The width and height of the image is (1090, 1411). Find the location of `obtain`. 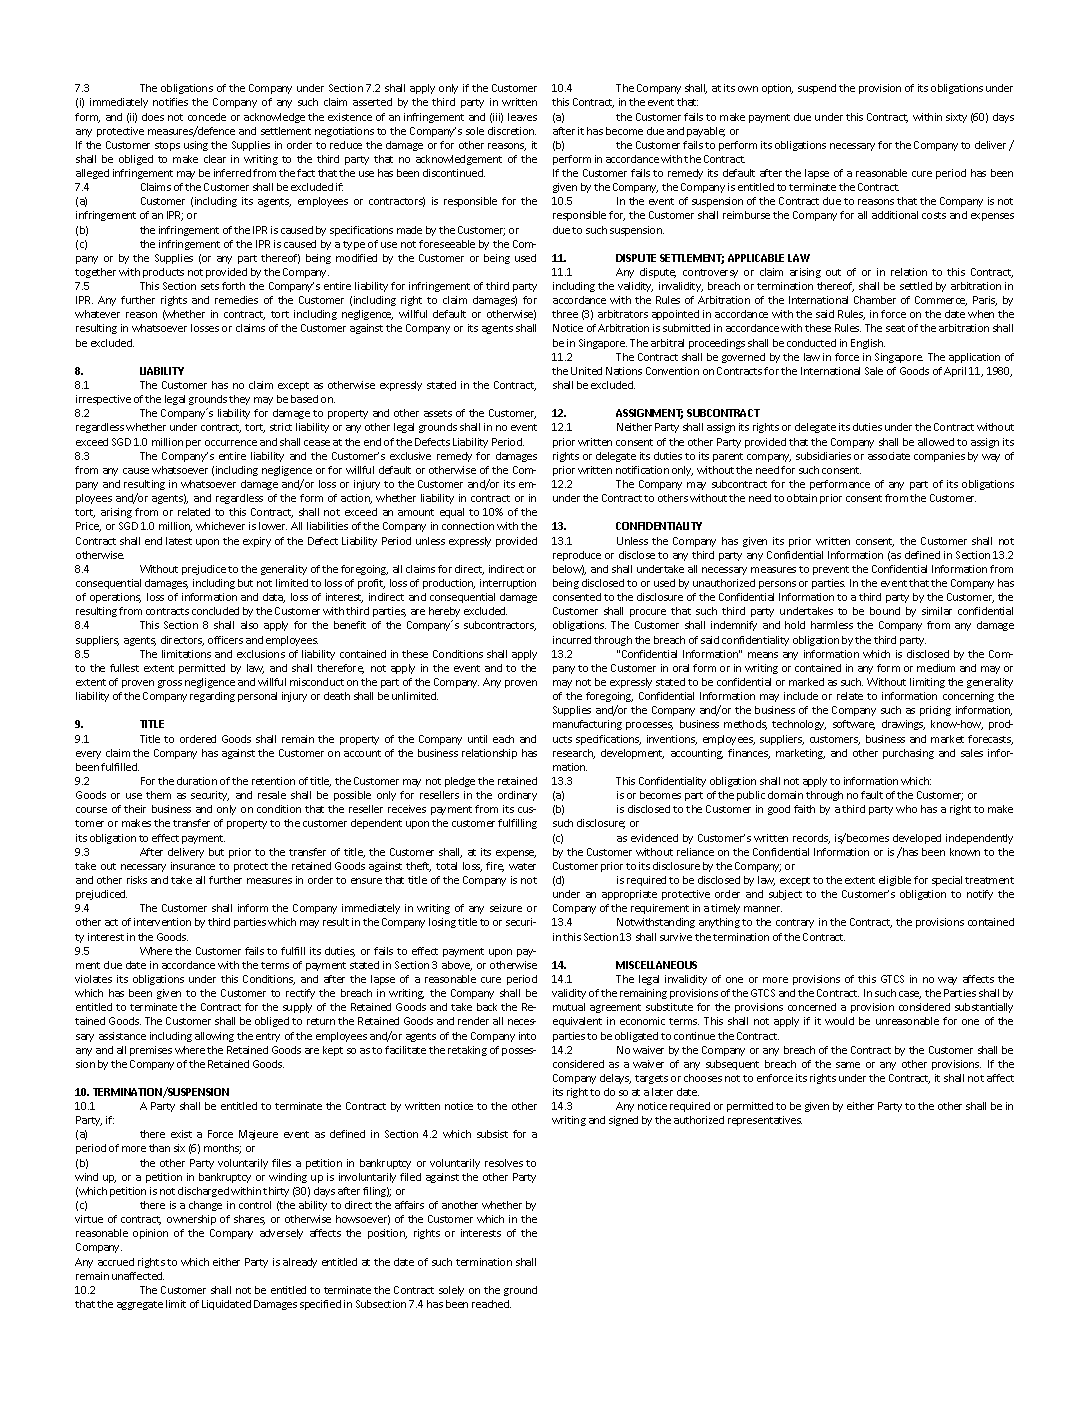

obtain is located at coordinates (802, 498).
